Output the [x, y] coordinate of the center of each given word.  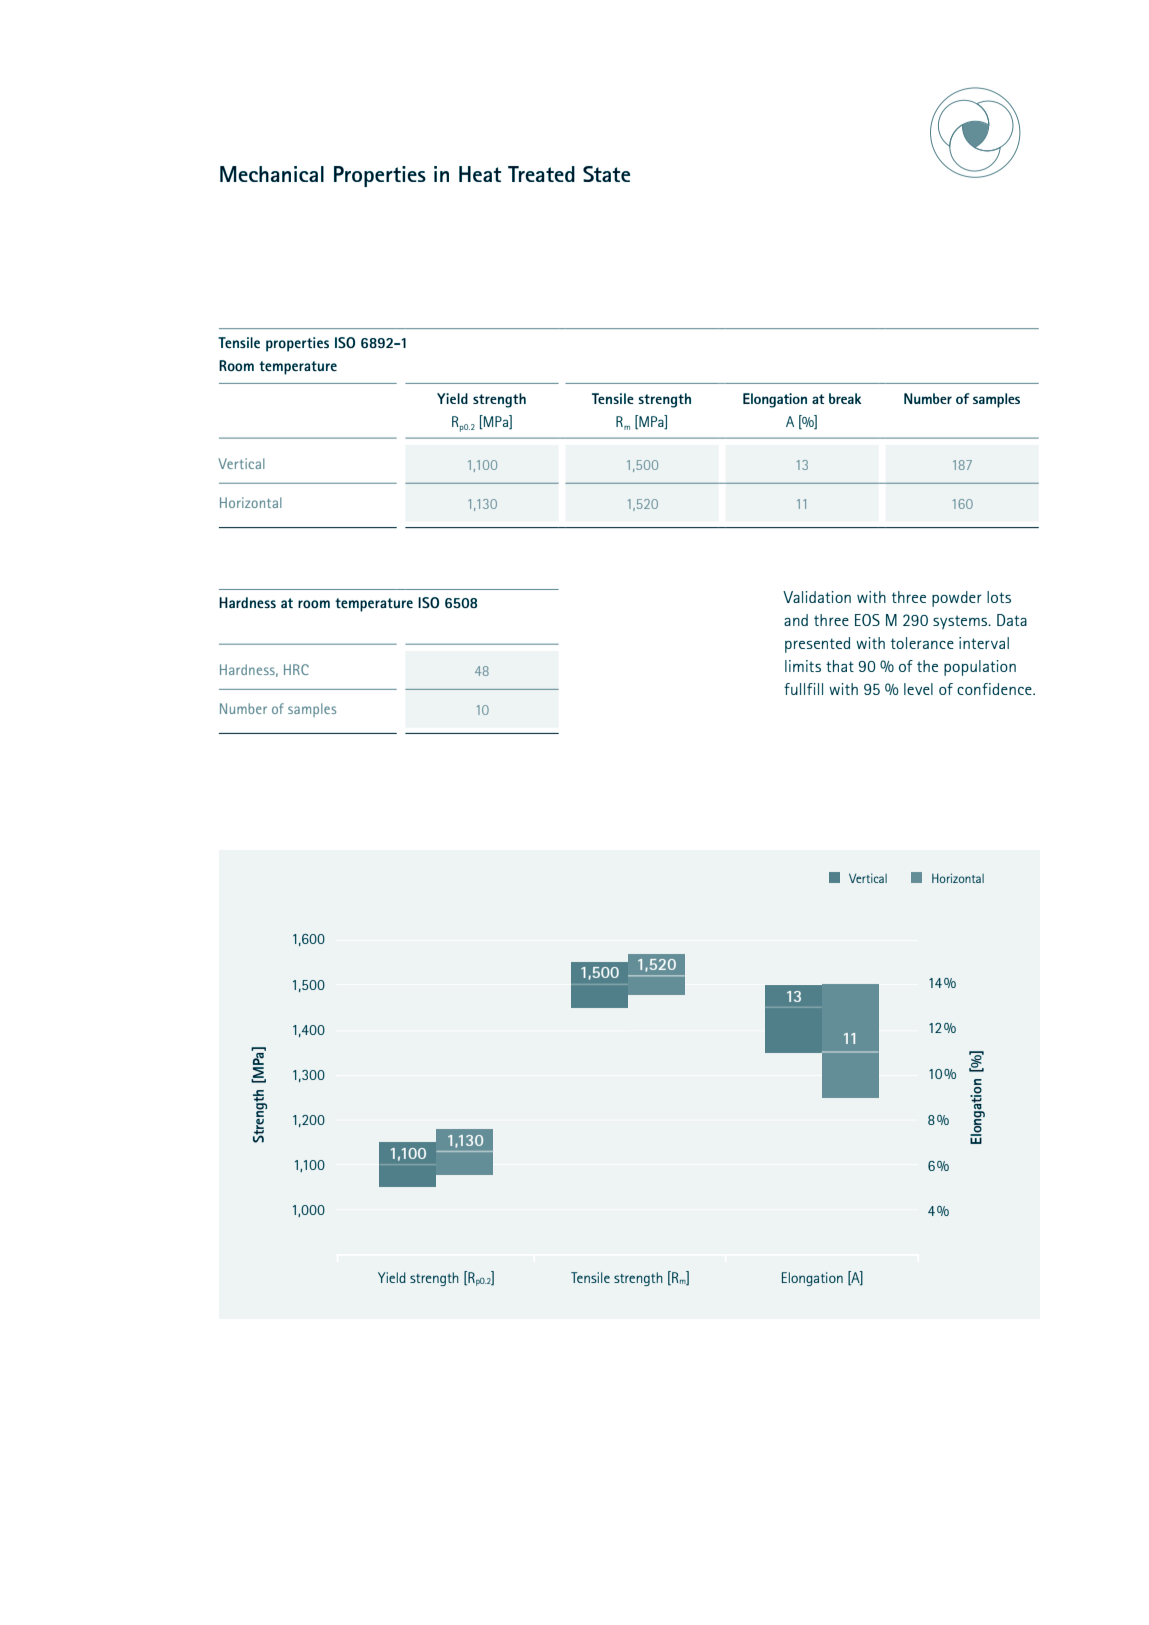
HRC [296, 669]
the [927, 666]
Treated [541, 174]
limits [803, 666]
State [606, 174]
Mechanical [272, 174]
